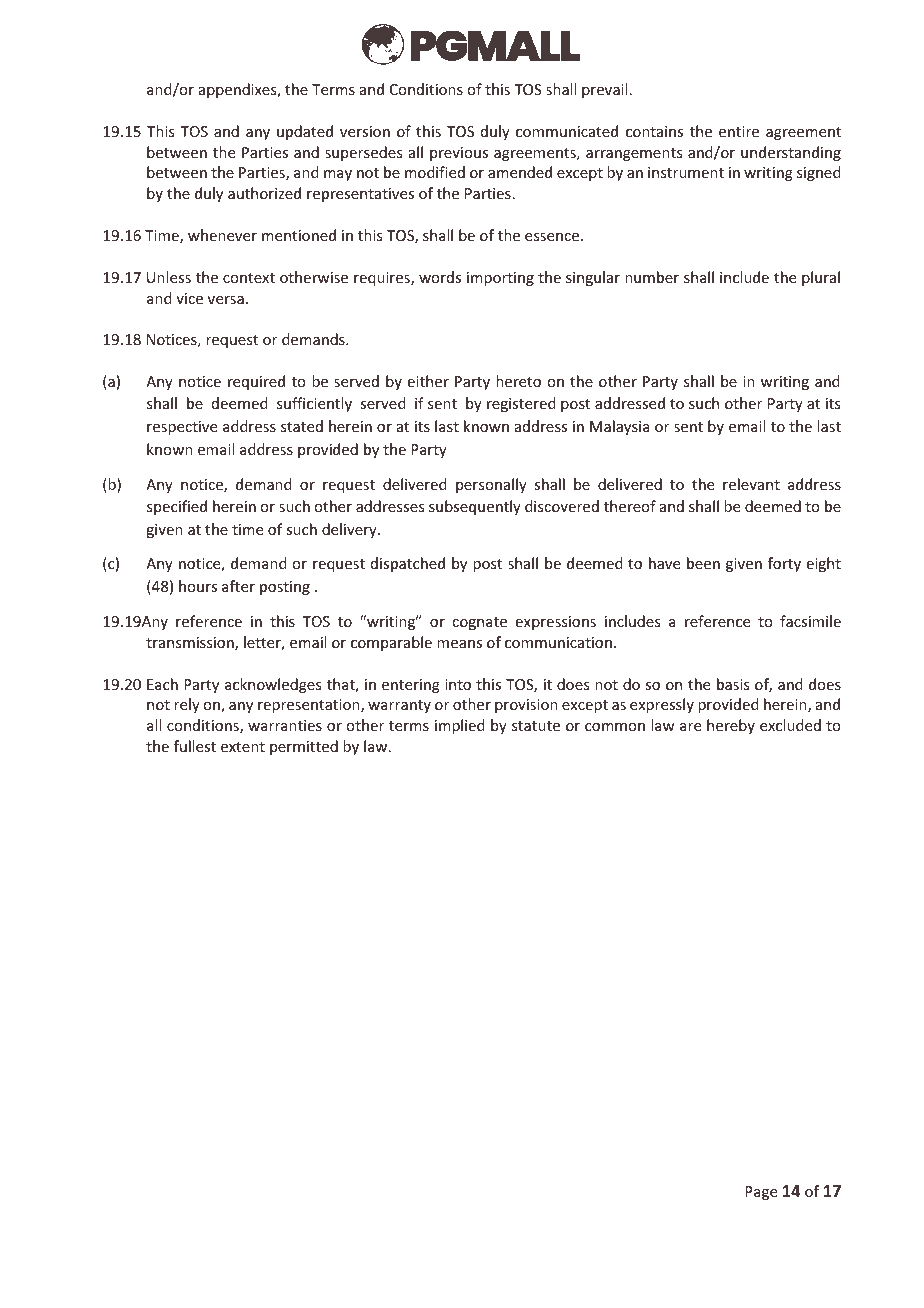 The height and width of the screenshot is (1308, 924). What do you see at coordinates (761, 1193) in the screenshot?
I see `Page` at bounding box center [761, 1193].
